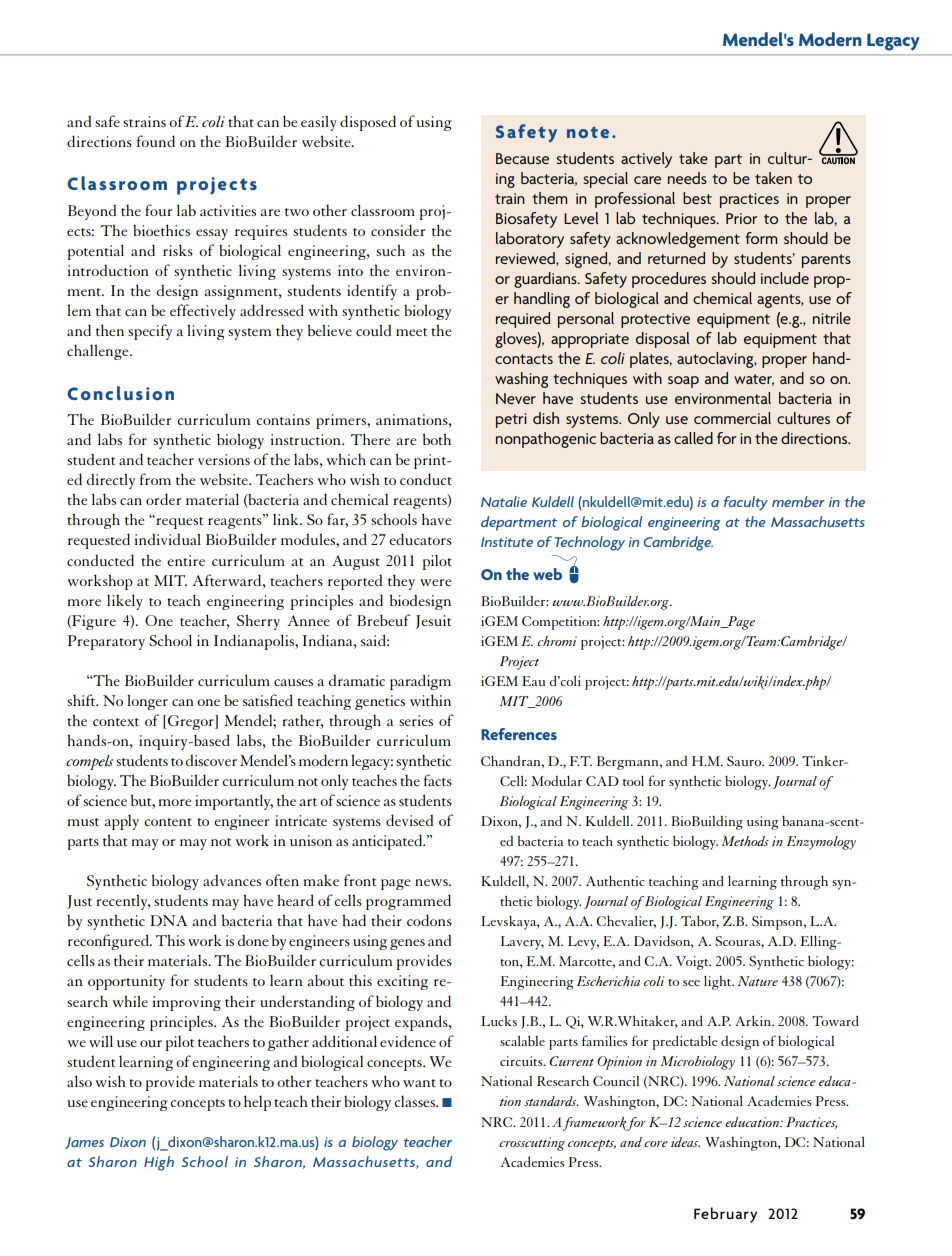 This screenshot has height=1256, width=952. What do you see at coordinates (687, 178) in the screenshot?
I see `needs` at bounding box center [687, 178].
